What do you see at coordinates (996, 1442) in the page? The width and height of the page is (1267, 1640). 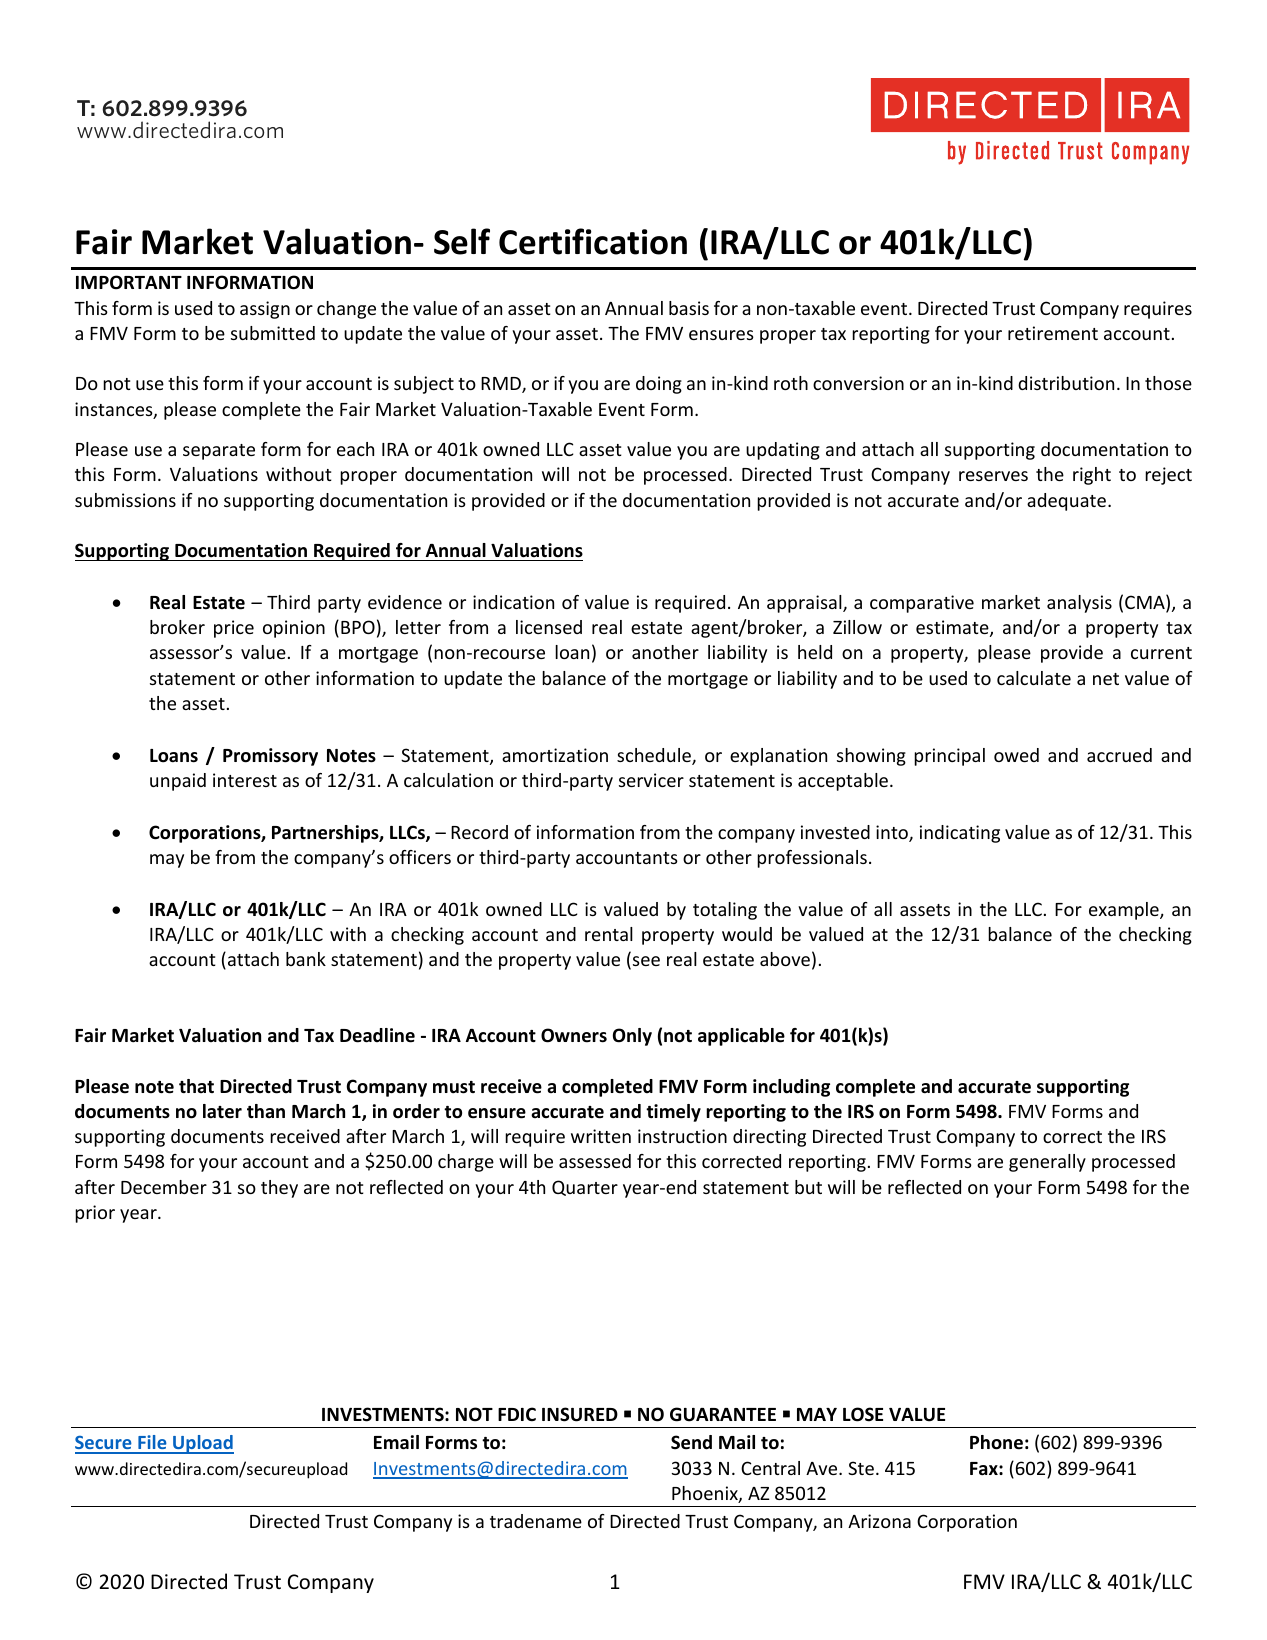 I see `Phone` at bounding box center [996, 1442].
